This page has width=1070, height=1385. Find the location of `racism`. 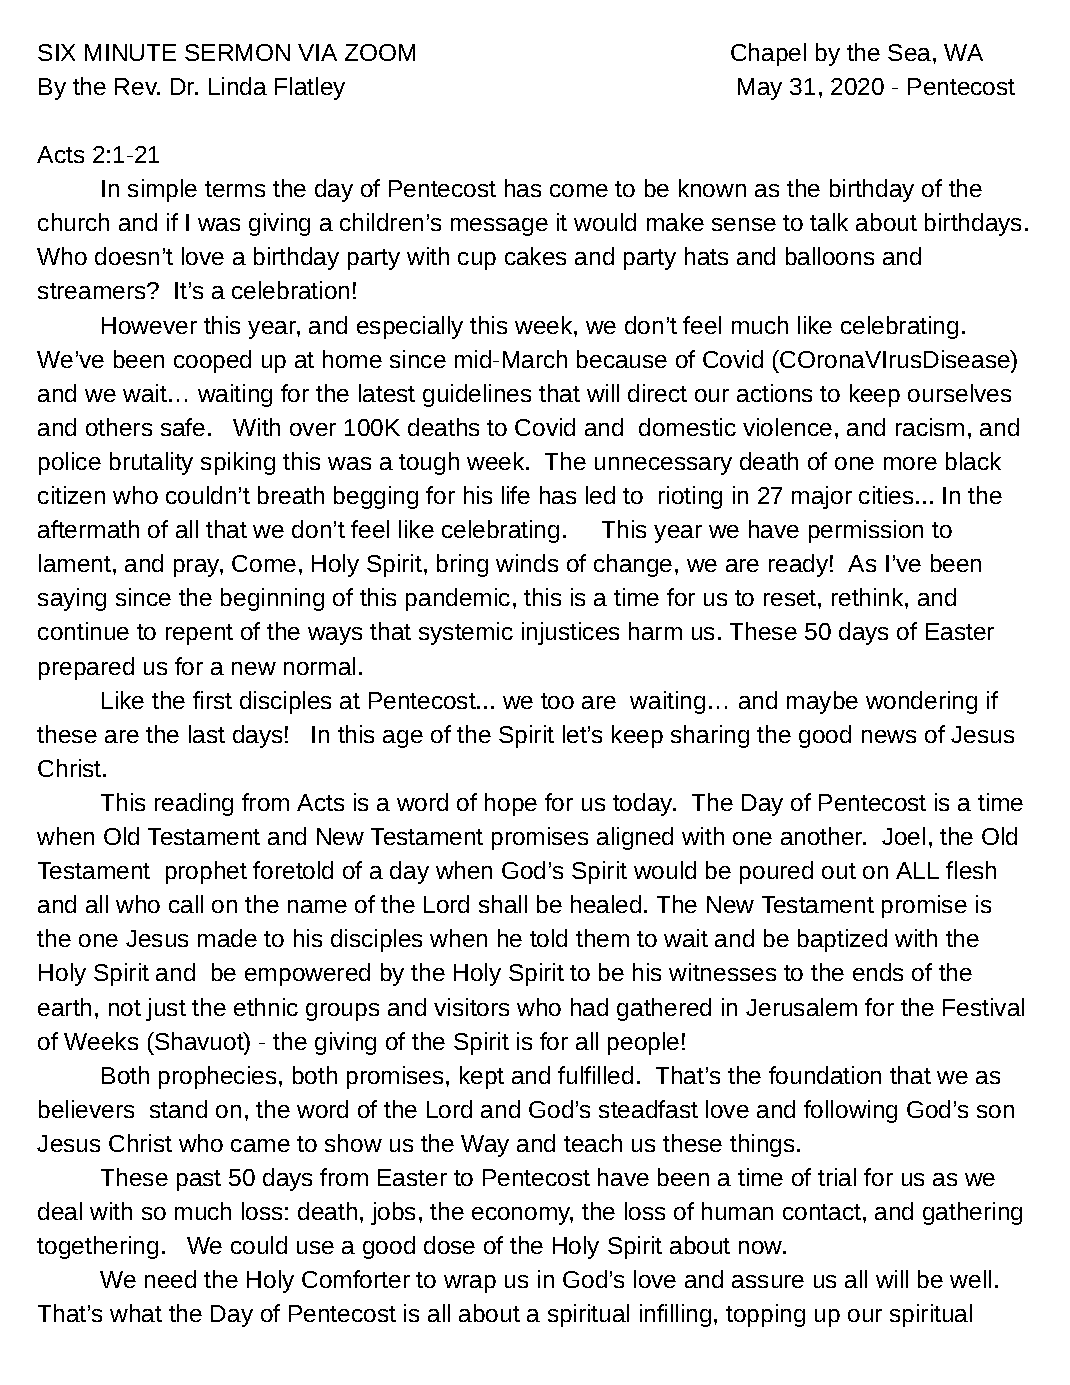

racism is located at coordinates (930, 427).
